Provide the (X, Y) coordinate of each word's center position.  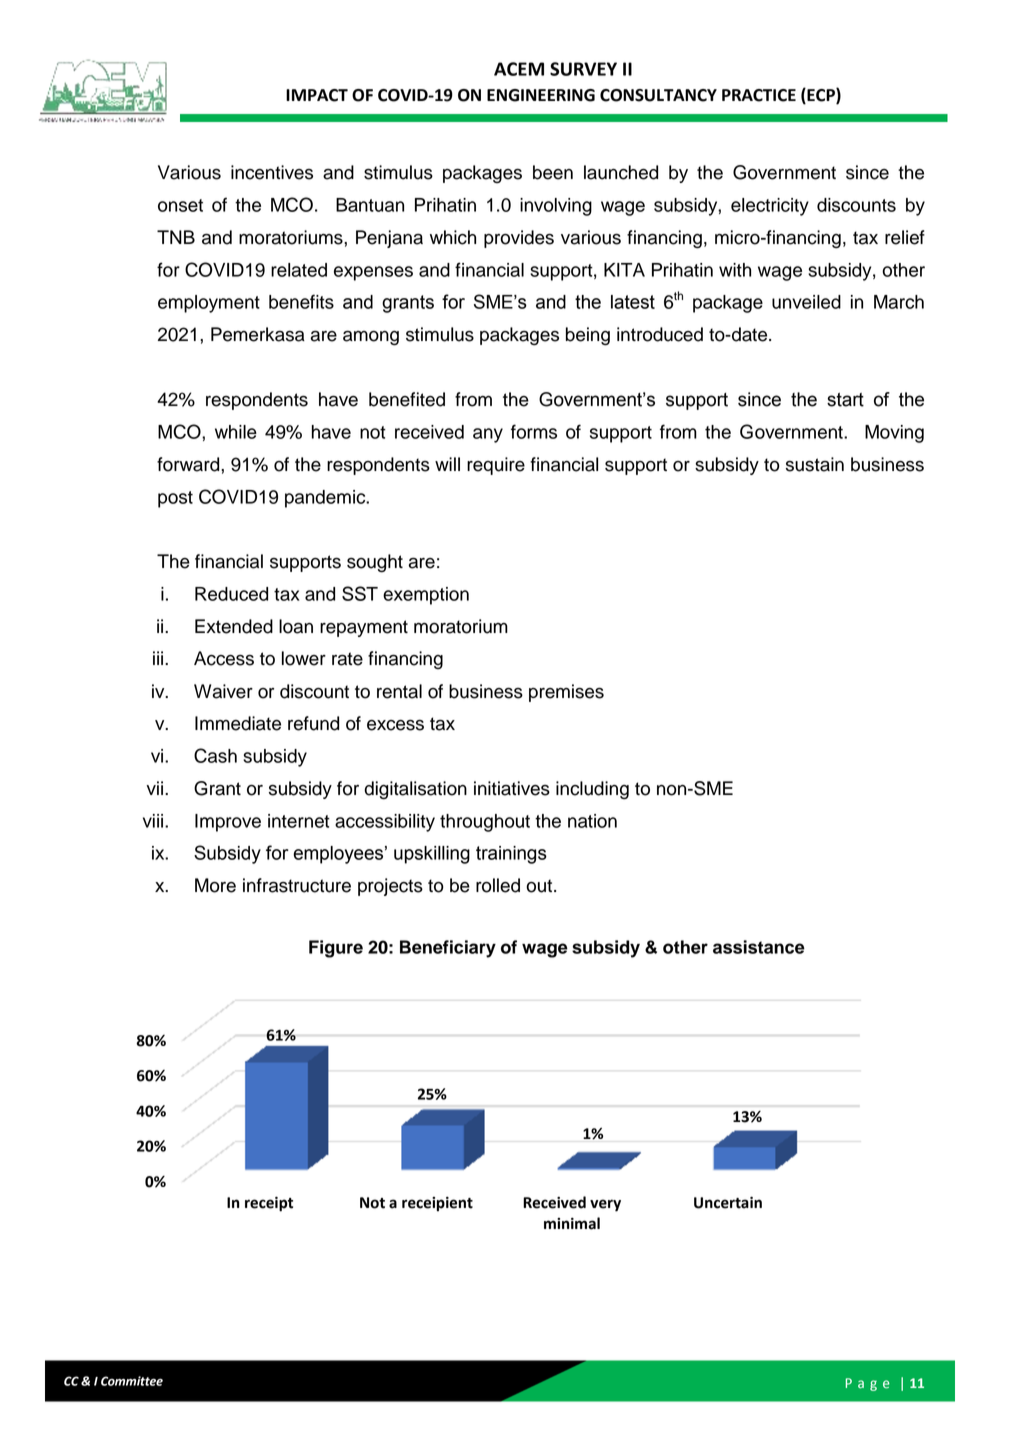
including (592, 790)
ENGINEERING (541, 95)
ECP (821, 96)
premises (566, 693)
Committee (132, 1381)
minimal (572, 1223)
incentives (272, 172)
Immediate (238, 723)
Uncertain (728, 1203)
